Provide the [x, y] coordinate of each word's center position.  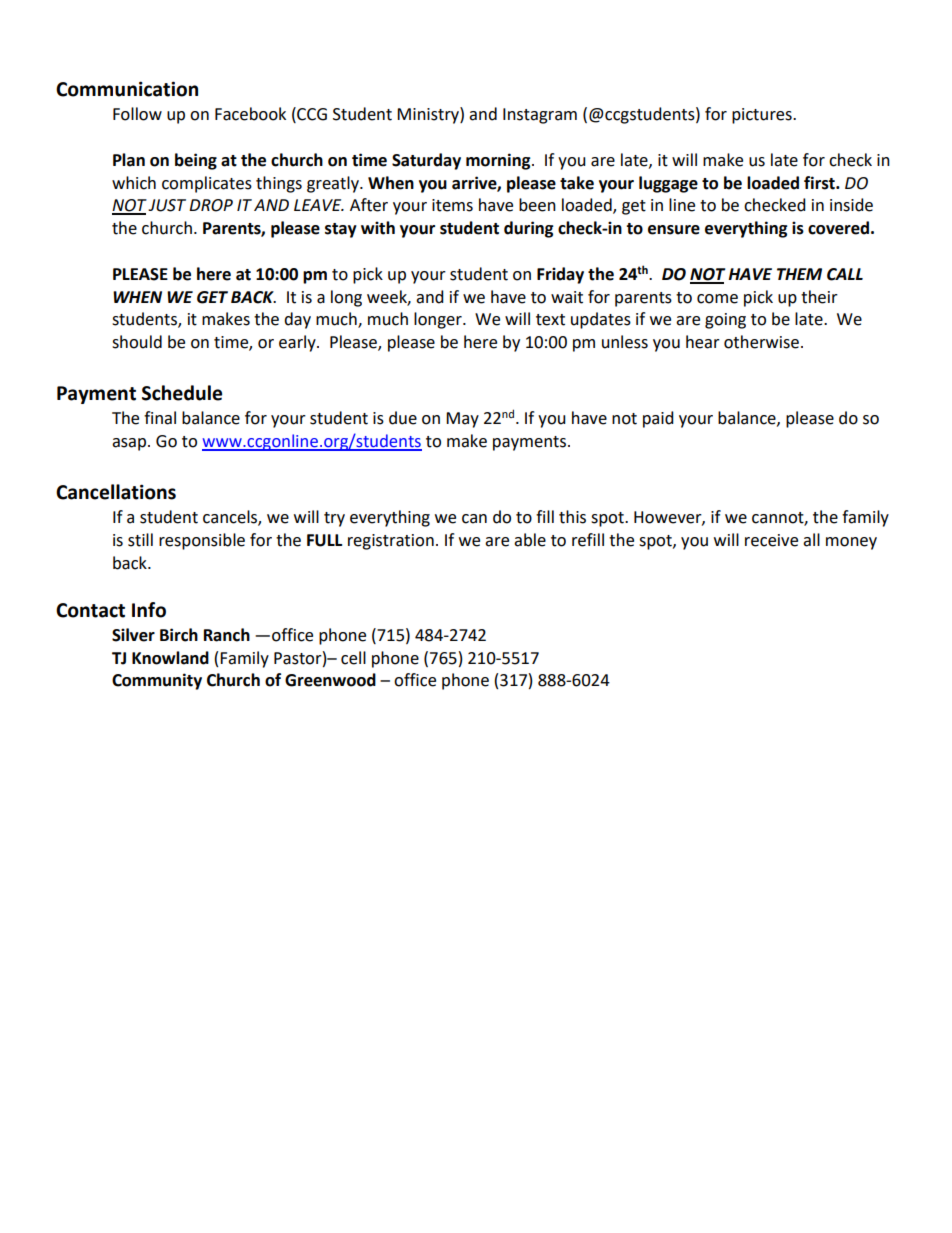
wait [567, 297]
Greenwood [330, 680]
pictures [763, 116]
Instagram [540, 116]
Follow [137, 114]
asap [130, 444]
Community [157, 681]
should [137, 342]
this [572, 517]
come [717, 299]
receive [771, 540]
